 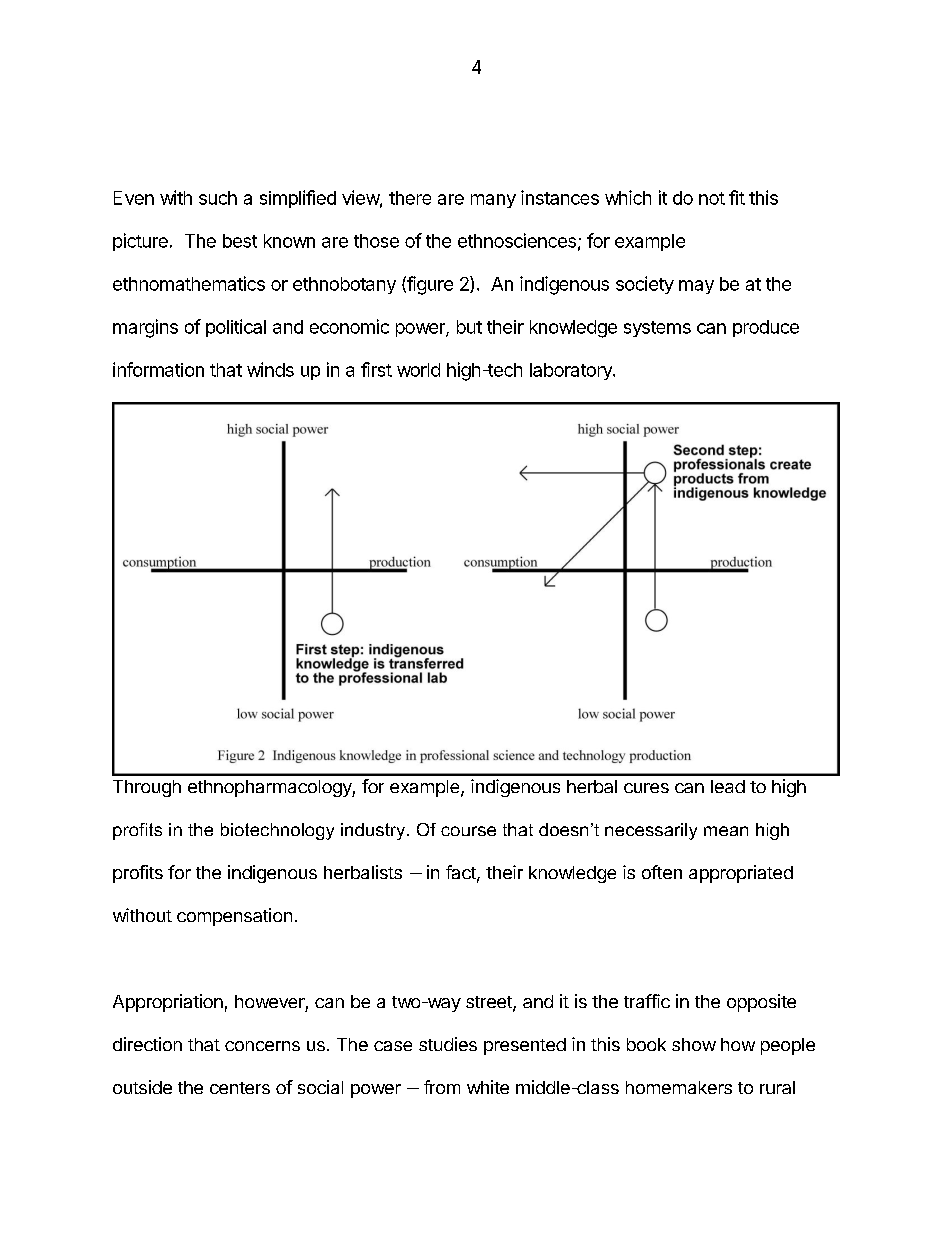 I want to click on industry, so click(x=374, y=831).
